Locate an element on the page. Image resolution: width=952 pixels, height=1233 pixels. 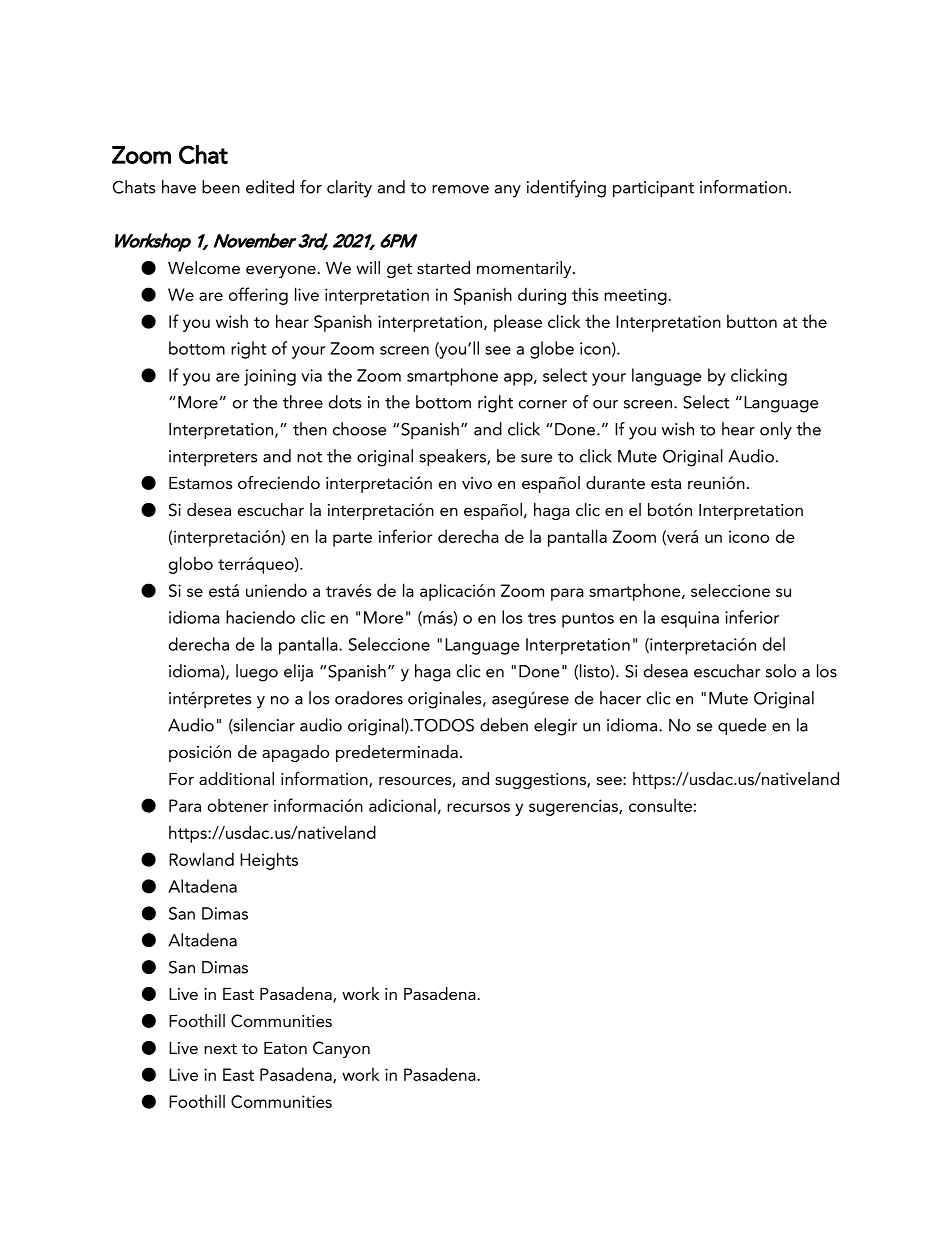
vivo is located at coordinates (477, 483).
